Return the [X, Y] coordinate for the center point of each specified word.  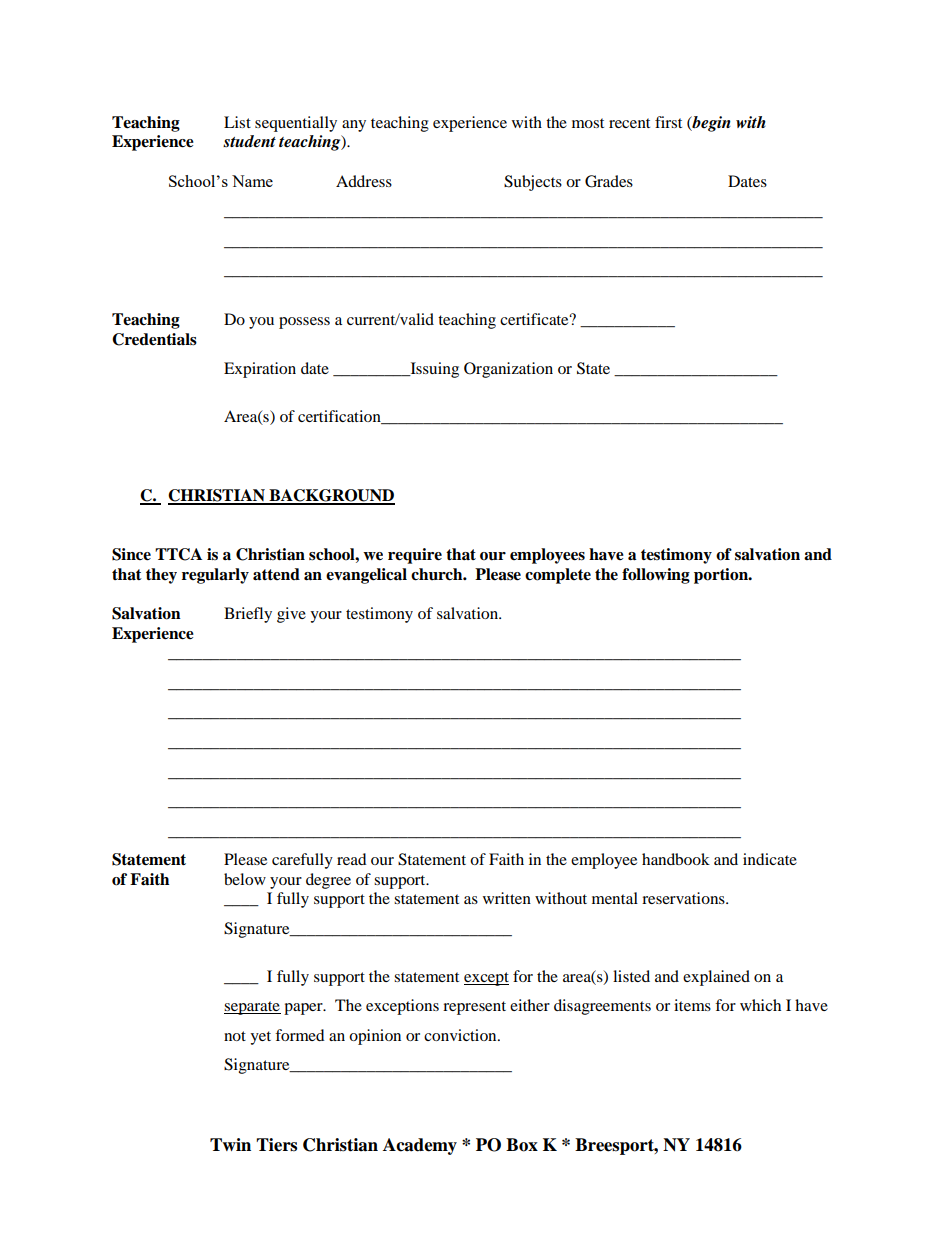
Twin [230, 1144]
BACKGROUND [331, 496]
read [352, 859]
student [249, 141]
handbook [676, 859]
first [668, 122]
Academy [420, 1146]
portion [722, 576]
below [245, 879]
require [415, 556]
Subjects [533, 183]
